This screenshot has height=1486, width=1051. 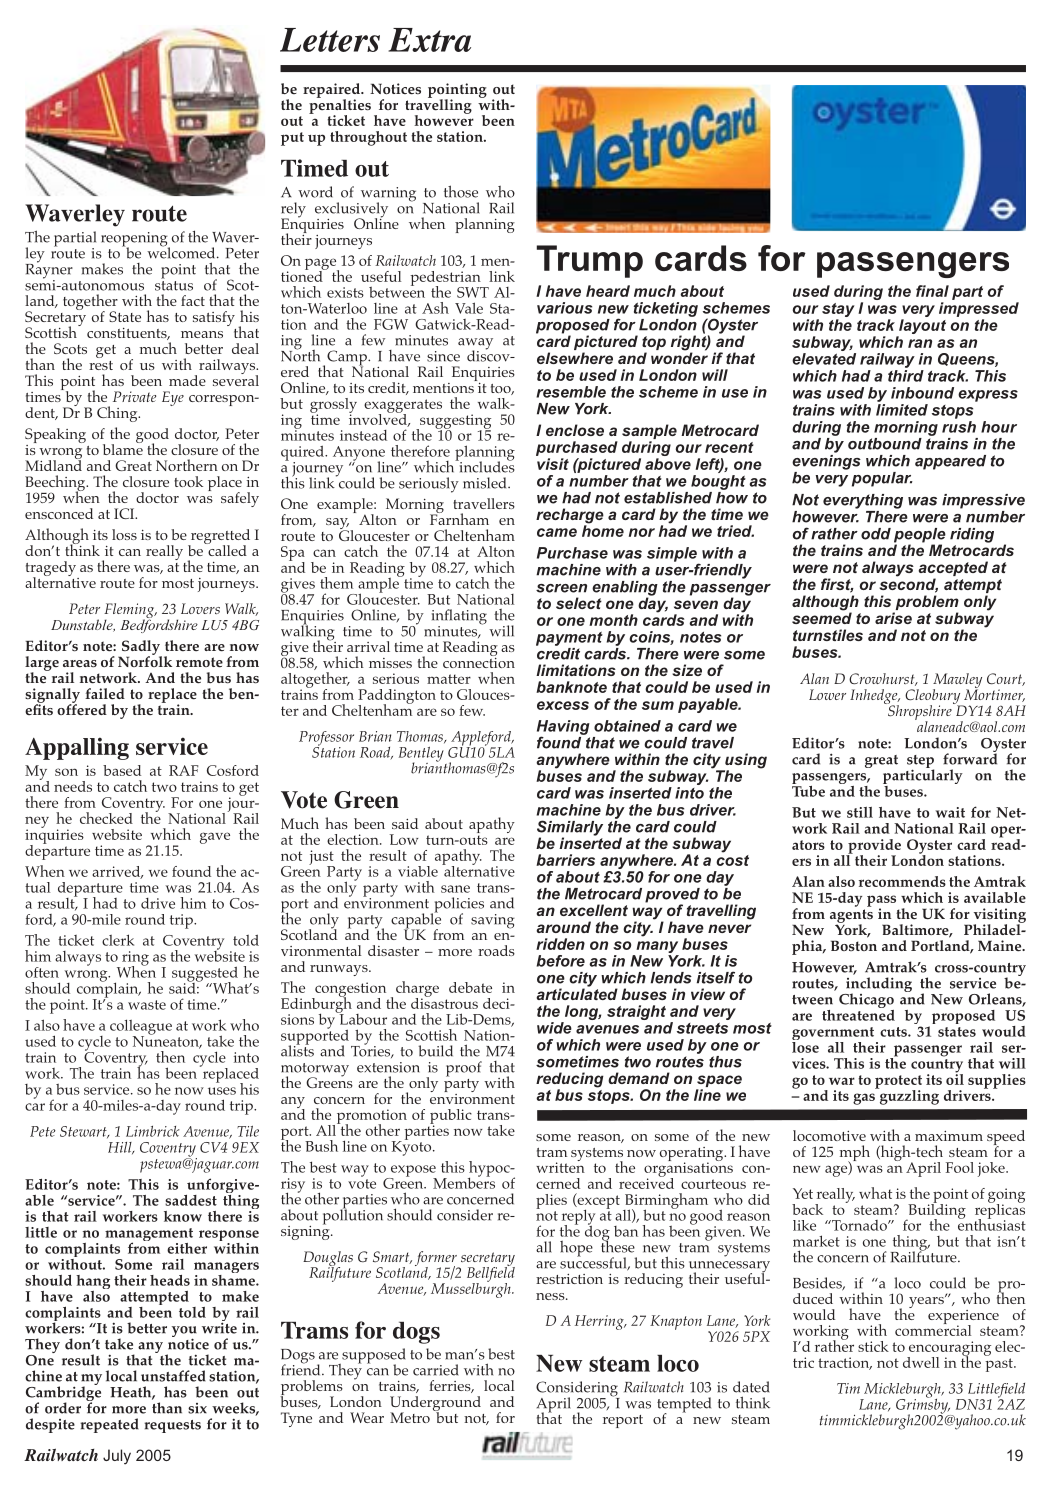 What do you see at coordinates (435, 1370) in the screenshot?
I see `carried` at bounding box center [435, 1370].
